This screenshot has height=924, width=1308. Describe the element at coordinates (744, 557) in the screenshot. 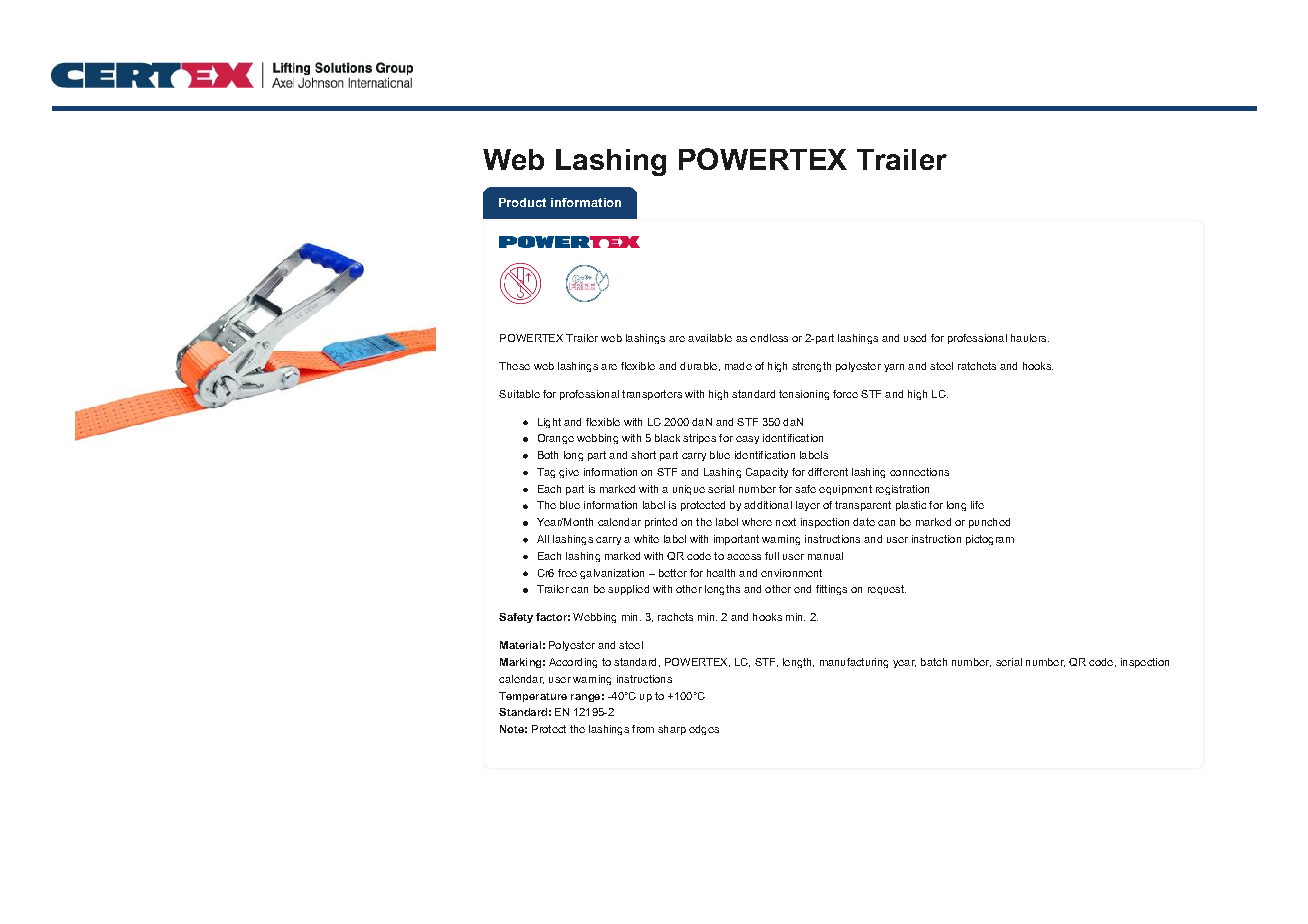

I see `access` at that location.
